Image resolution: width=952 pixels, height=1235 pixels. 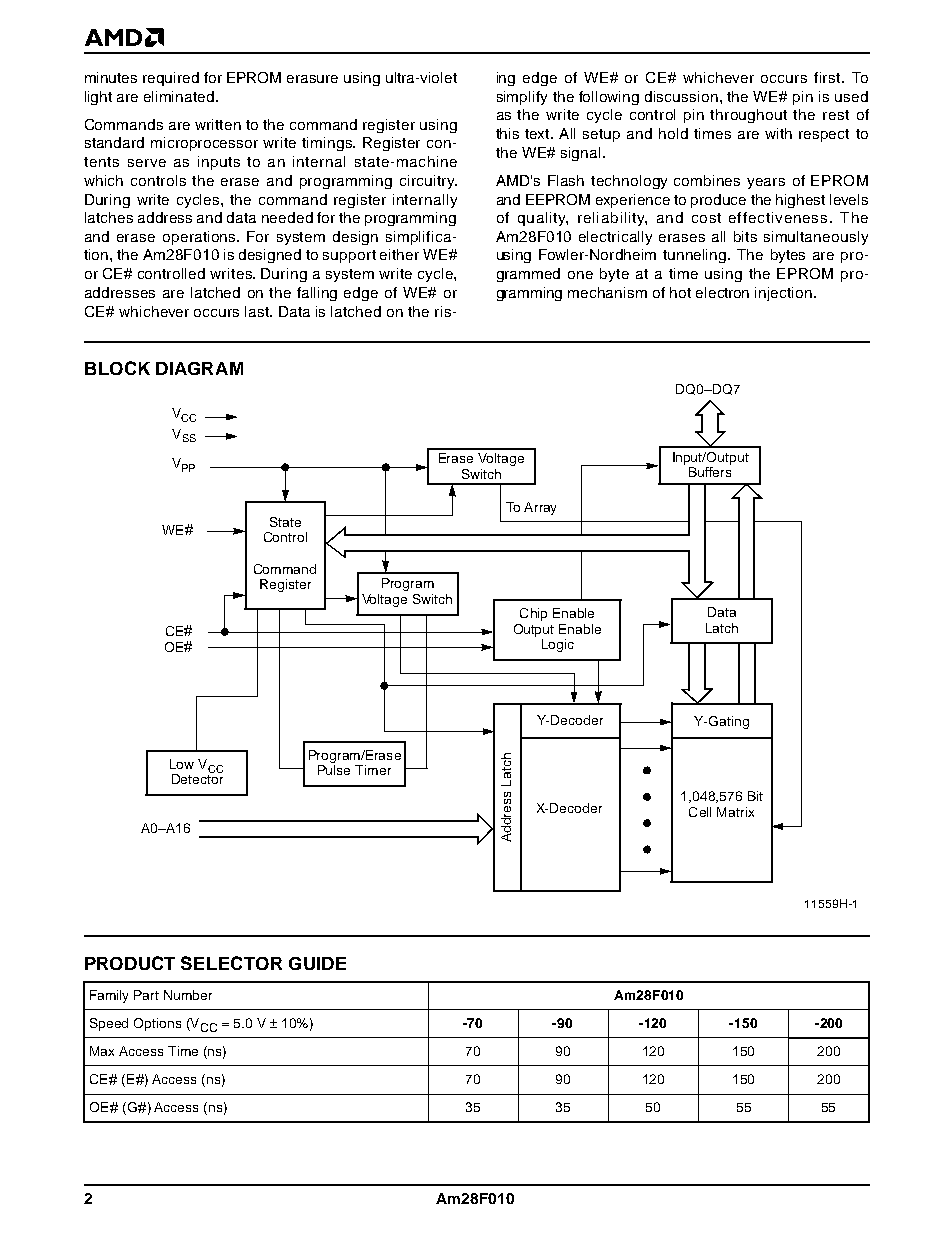 What do you see at coordinates (735, 812) in the screenshot?
I see `Matrix` at bounding box center [735, 812].
